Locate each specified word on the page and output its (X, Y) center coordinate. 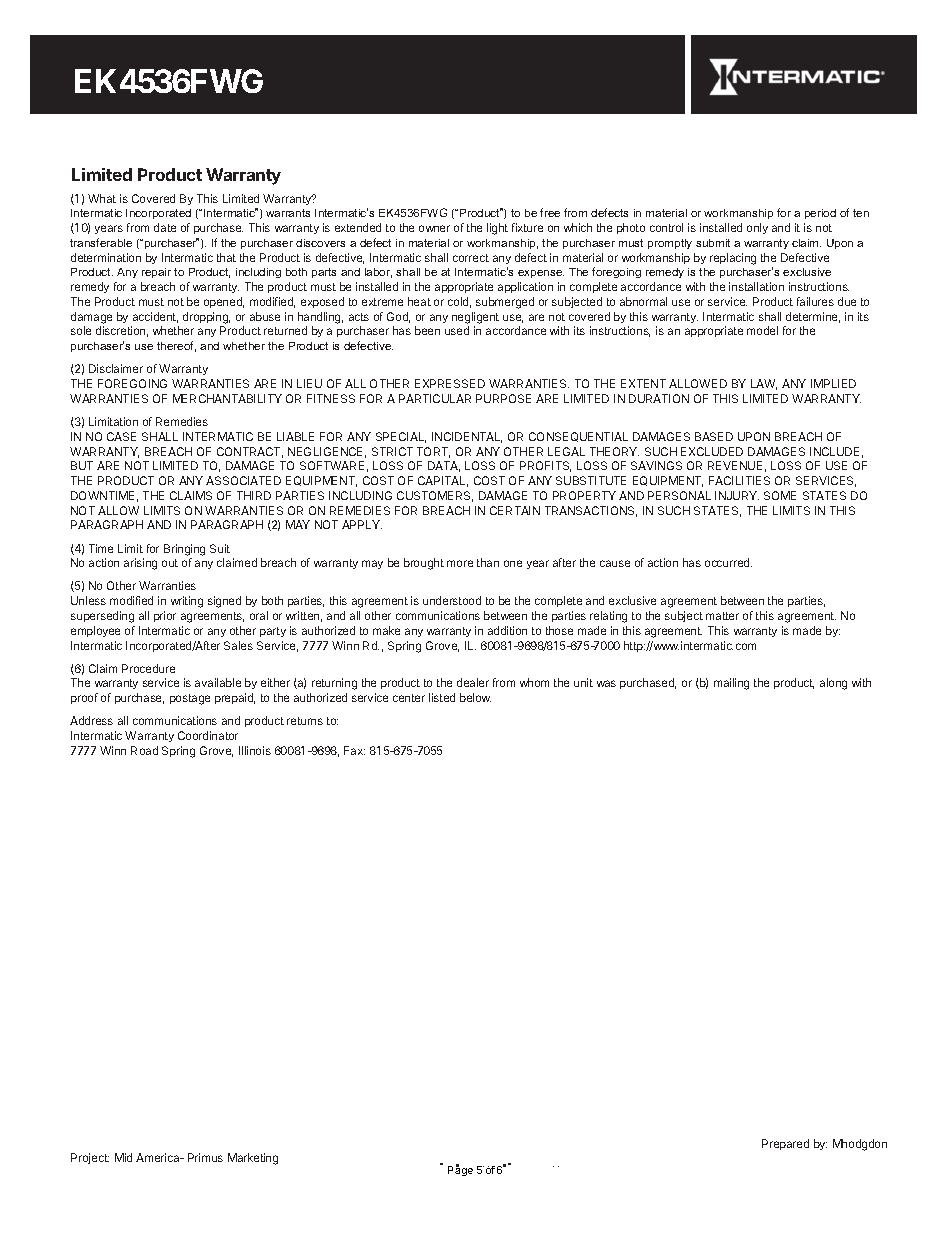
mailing (731, 684)
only (757, 228)
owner (434, 228)
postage (190, 699)
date (165, 227)
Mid (123, 1157)
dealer (473, 682)
